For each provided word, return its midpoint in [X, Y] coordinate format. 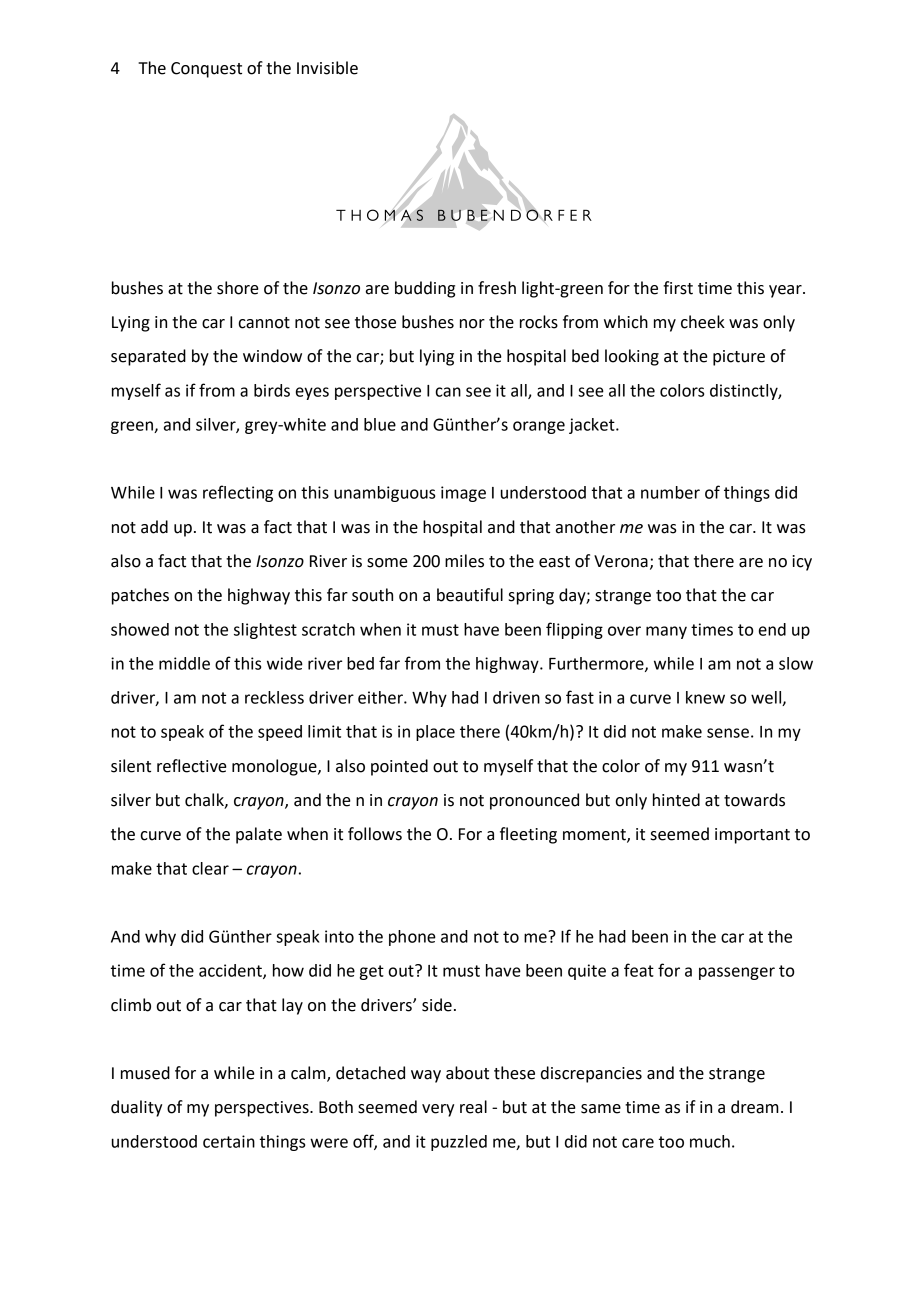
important [752, 836]
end [772, 629]
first [678, 288]
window [272, 356]
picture [739, 358]
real [473, 1107]
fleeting [528, 835]
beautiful [470, 595]
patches [140, 596]
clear [210, 868]
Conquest [206, 70]
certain [229, 1141]
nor [472, 324]
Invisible [327, 68]
